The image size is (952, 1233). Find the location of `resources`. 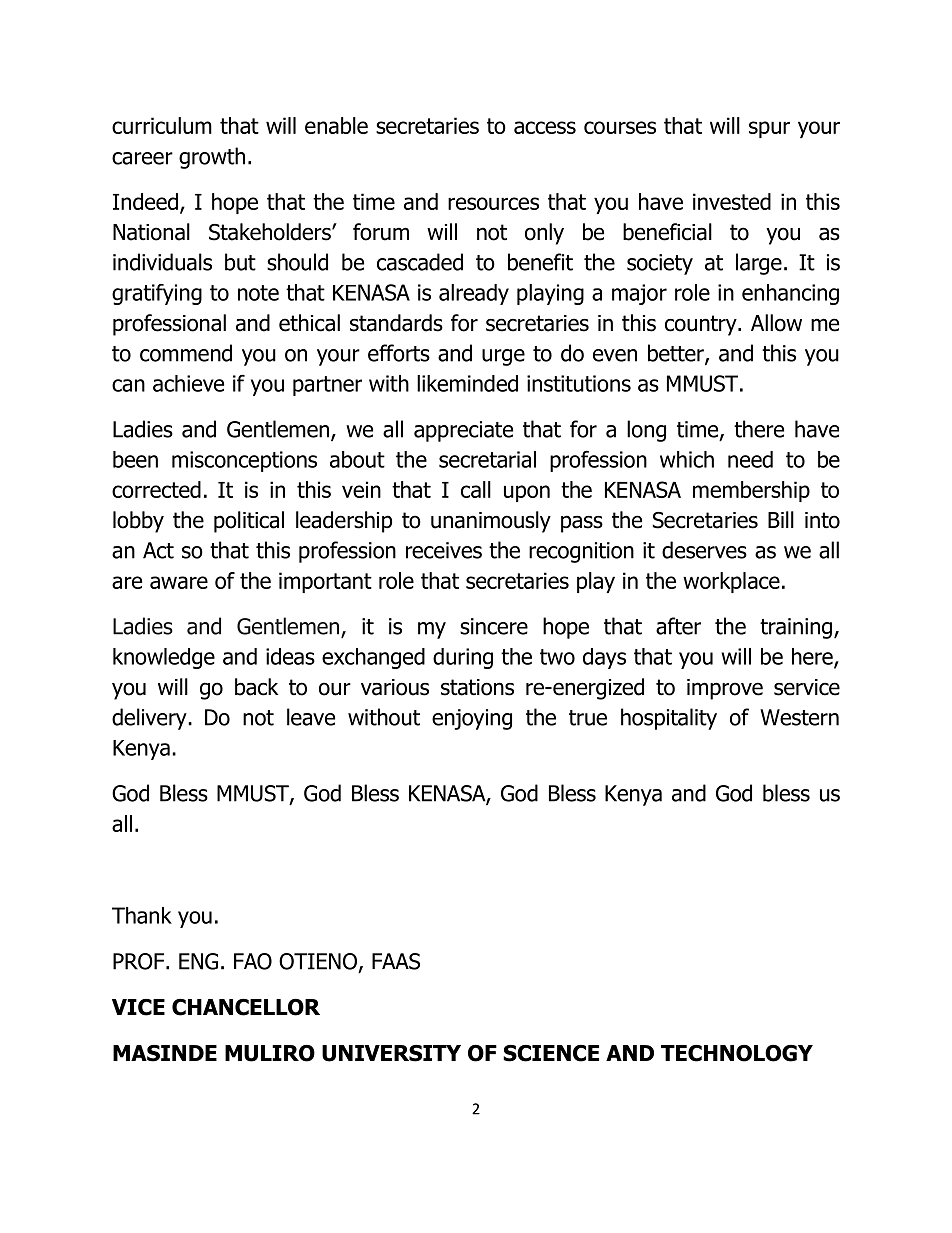

resources is located at coordinates (493, 203).
